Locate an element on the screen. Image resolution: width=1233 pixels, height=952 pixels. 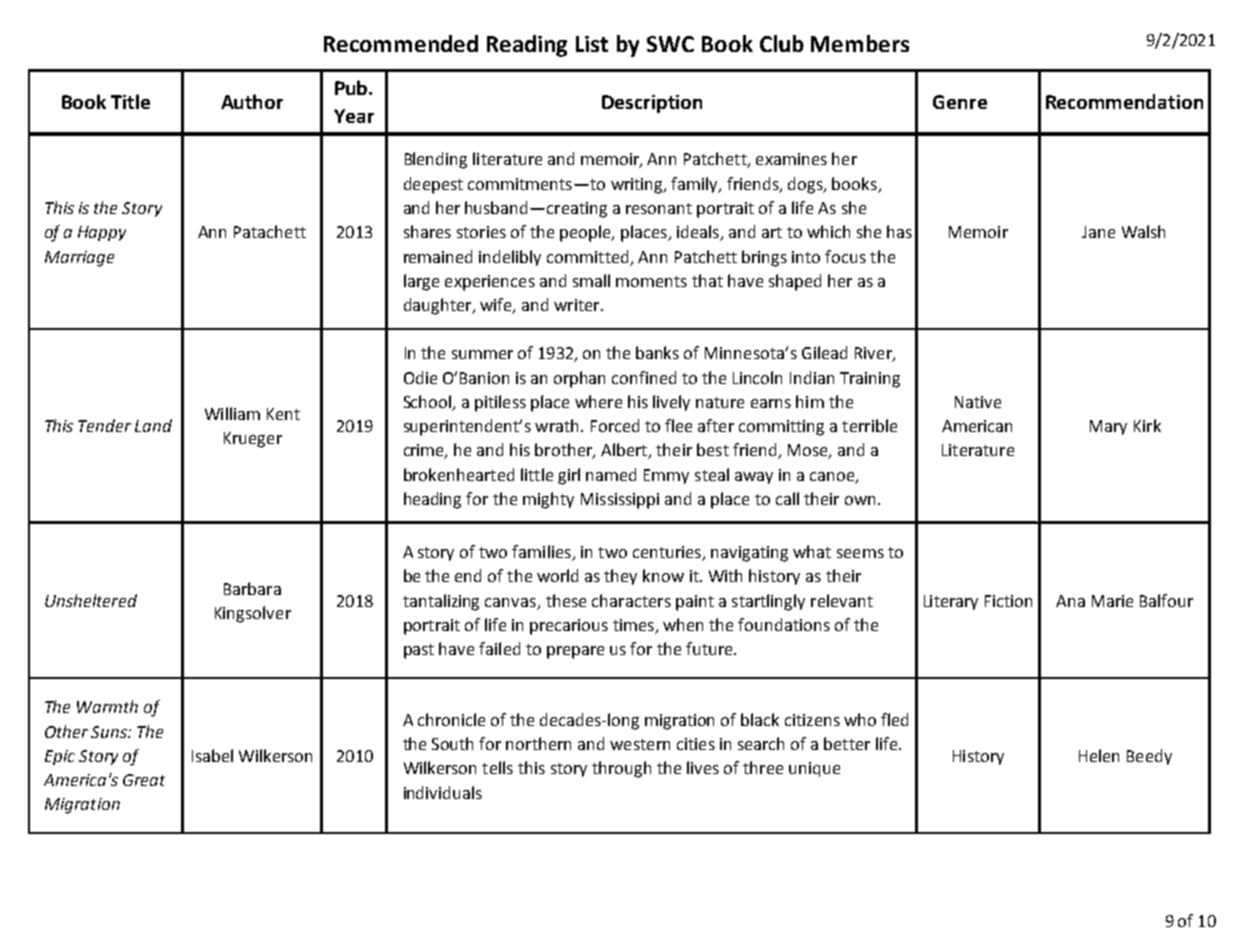
Author is located at coordinates (252, 101).
